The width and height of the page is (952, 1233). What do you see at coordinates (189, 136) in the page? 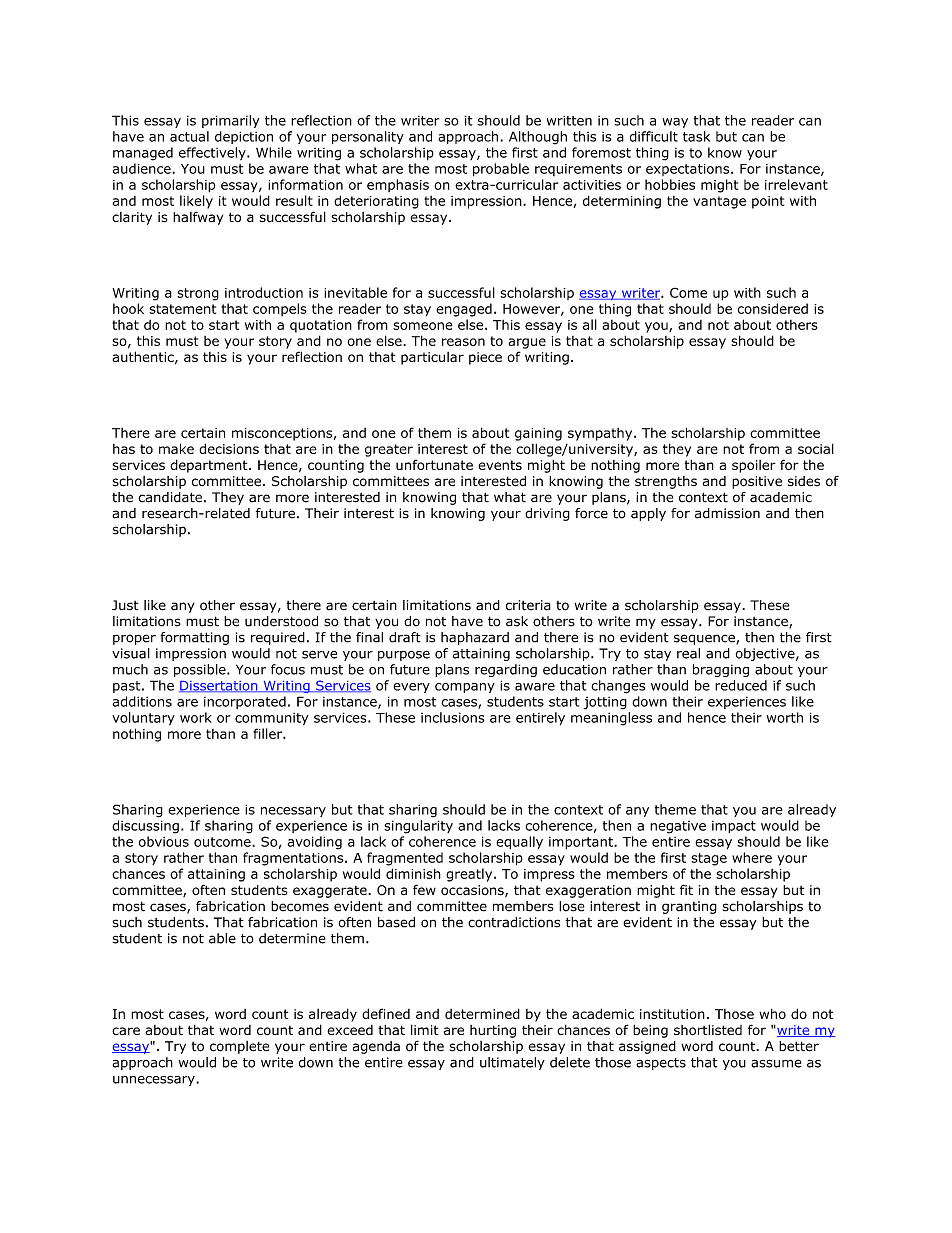
I see `actual` at bounding box center [189, 136].
